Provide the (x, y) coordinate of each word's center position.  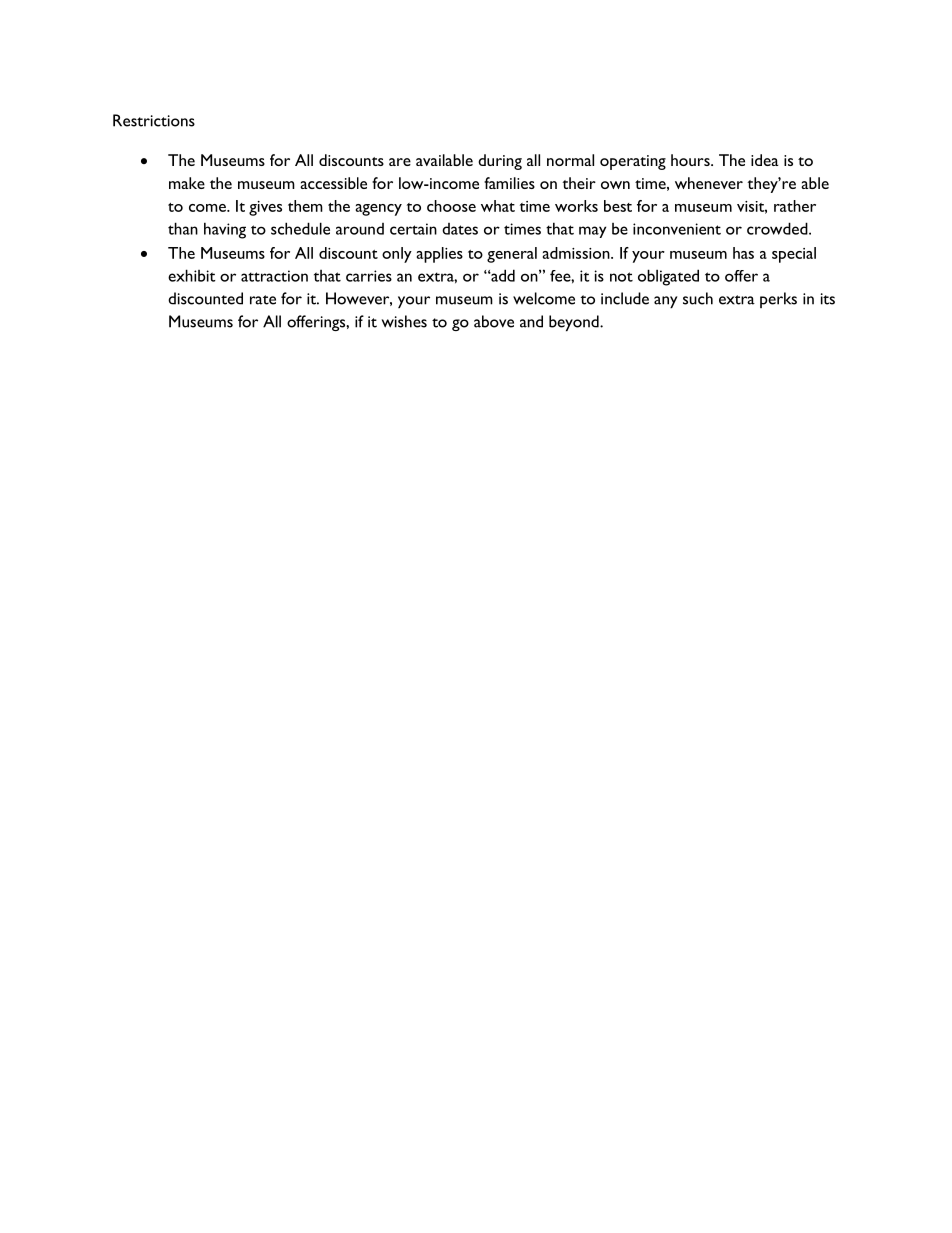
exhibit (192, 275)
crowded (778, 228)
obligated (668, 277)
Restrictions (154, 120)
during (500, 162)
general (512, 255)
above (494, 321)
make (187, 183)
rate (263, 300)
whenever (709, 183)
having (225, 230)
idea (765, 160)
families (509, 183)
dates (460, 229)
